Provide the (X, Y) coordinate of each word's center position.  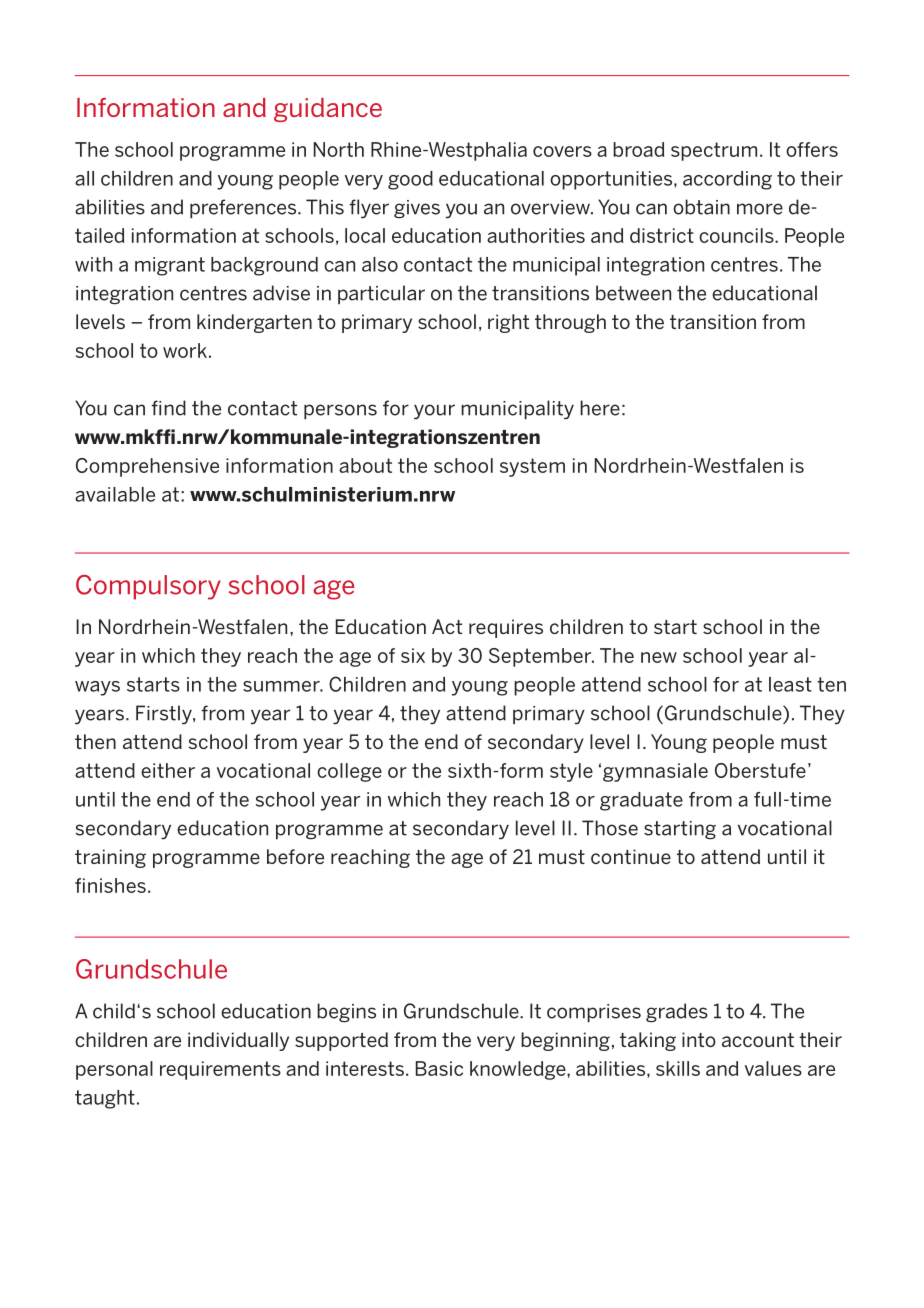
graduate (641, 801)
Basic (439, 1068)
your (434, 412)
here (600, 408)
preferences (244, 208)
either (168, 770)
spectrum (714, 151)
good (410, 180)
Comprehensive (147, 467)
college (349, 772)
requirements (220, 1070)
